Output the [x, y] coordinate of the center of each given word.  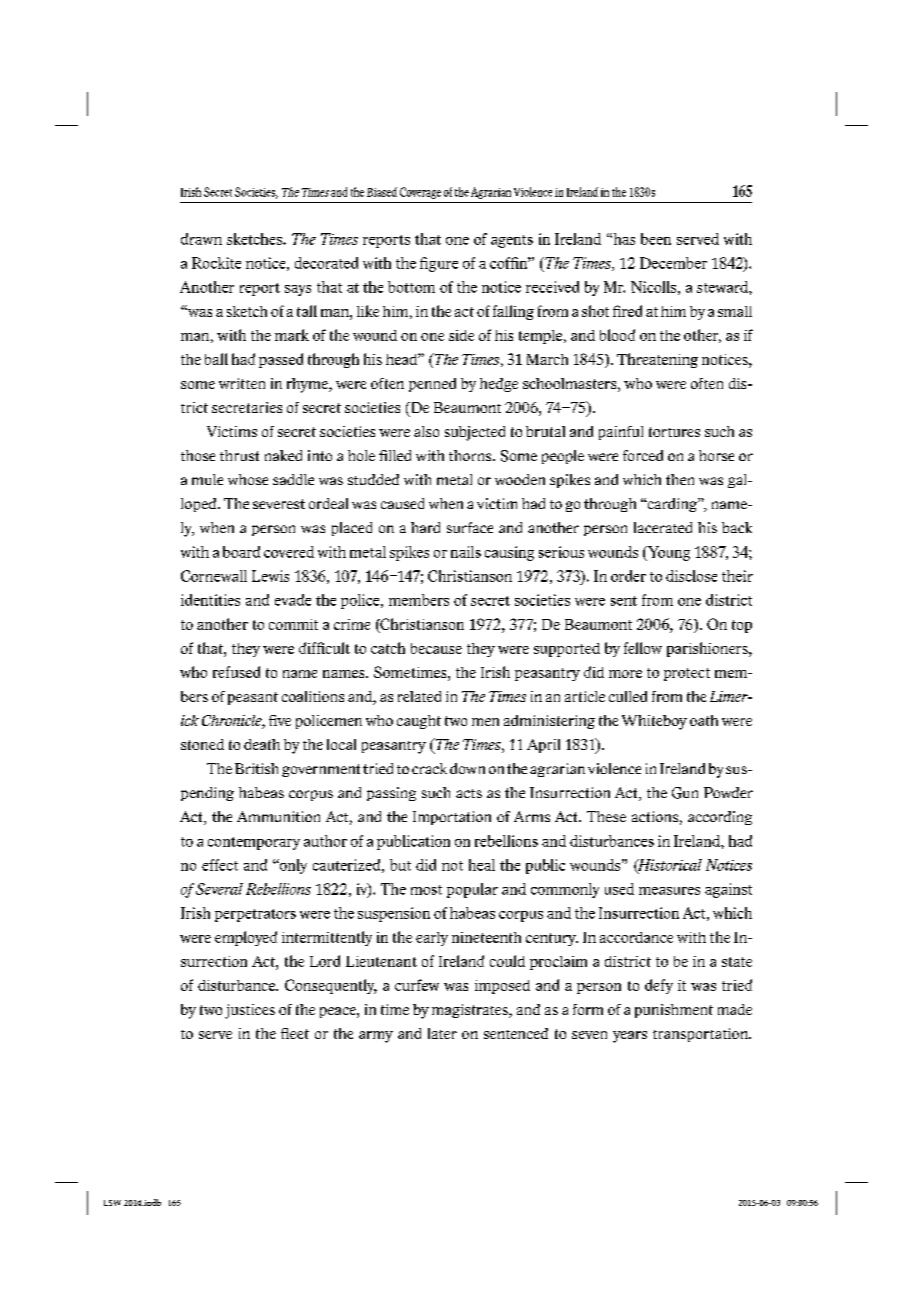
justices [250, 1011]
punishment [674, 1011]
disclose [691, 576]
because [436, 648]
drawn [201, 239]
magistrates [471, 1011]
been [656, 239]
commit [293, 624]
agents [512, 241]
